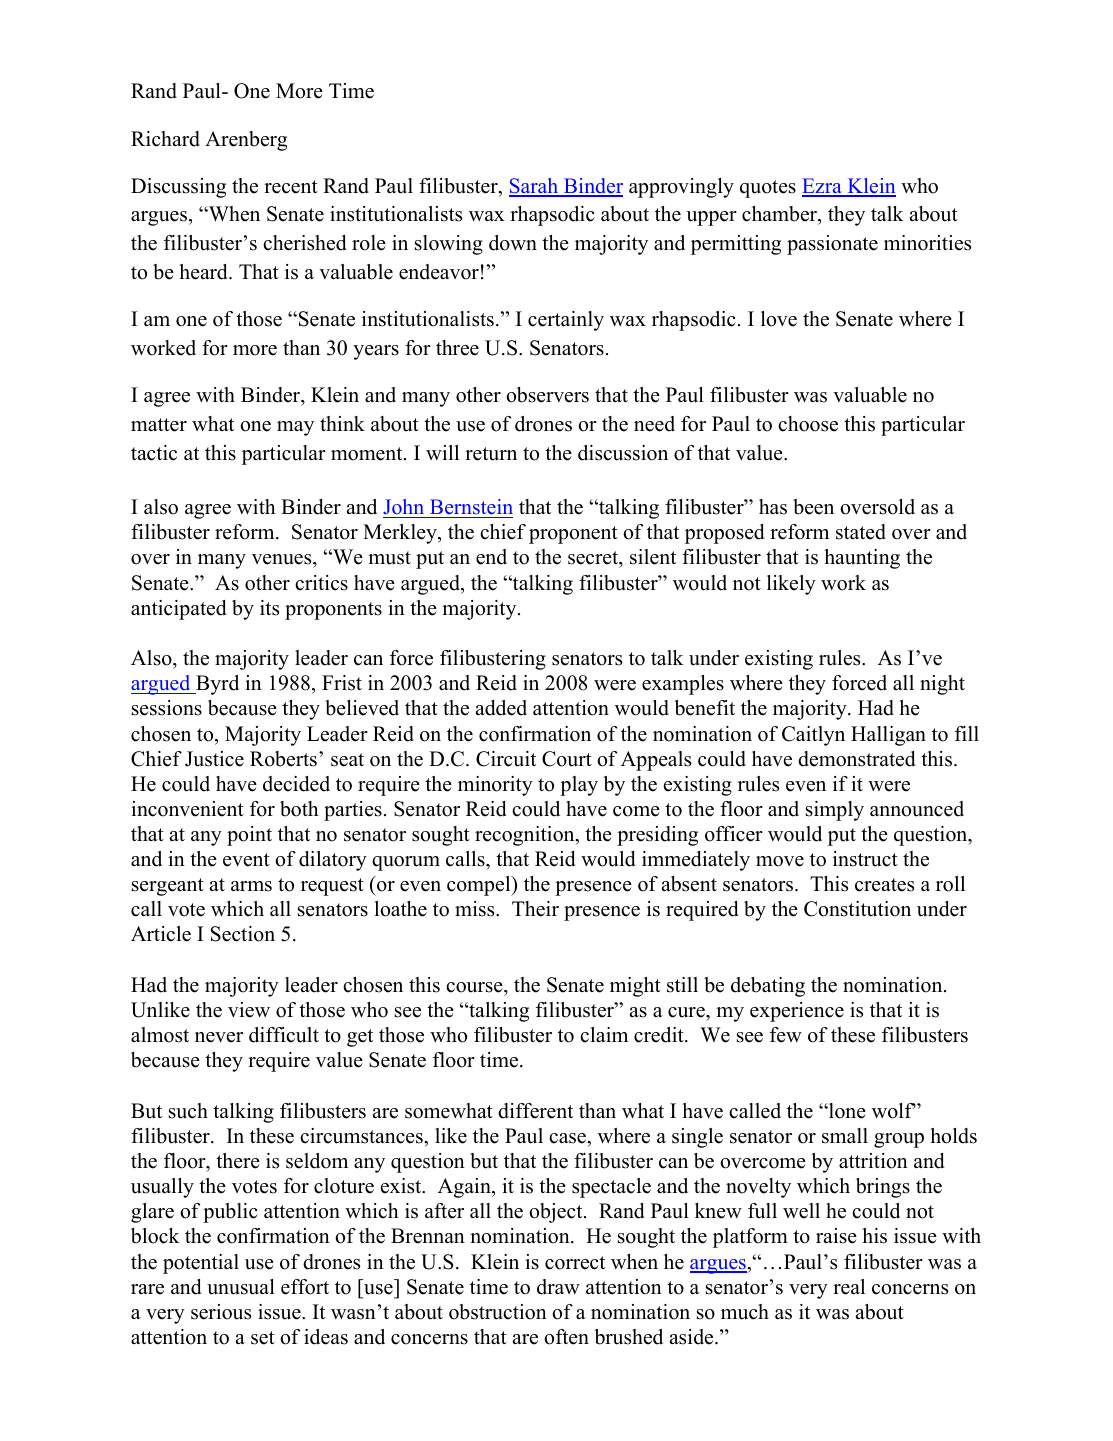 The width and height of the screenshot is (1113, 1441). What do you see at coordinates (862, 559) in the screenshot?
I see `haunting` at bounding box center [862, 559].
